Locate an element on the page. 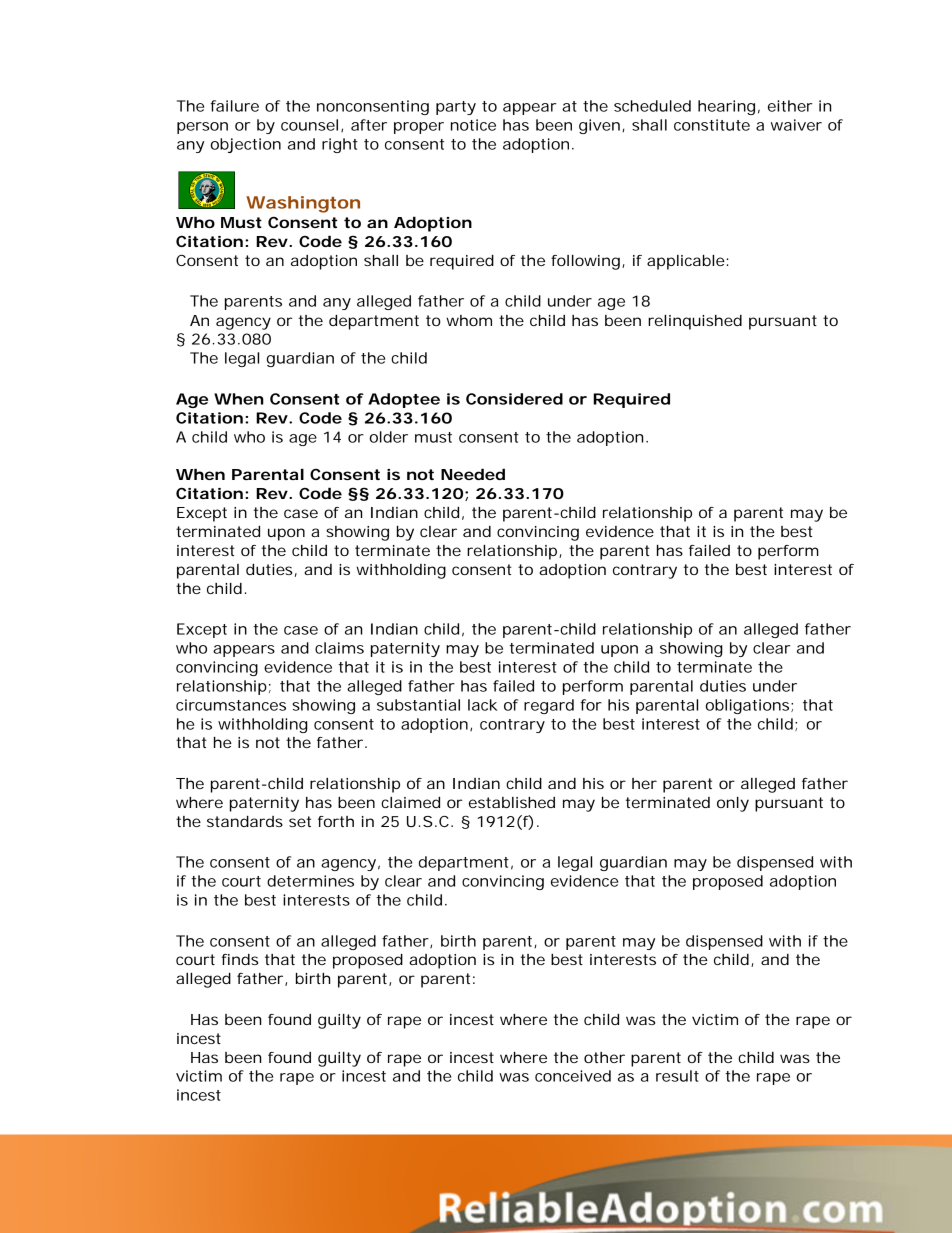 The height and width of the page is (1233, 952). older is located at coordinates (389, 437).
